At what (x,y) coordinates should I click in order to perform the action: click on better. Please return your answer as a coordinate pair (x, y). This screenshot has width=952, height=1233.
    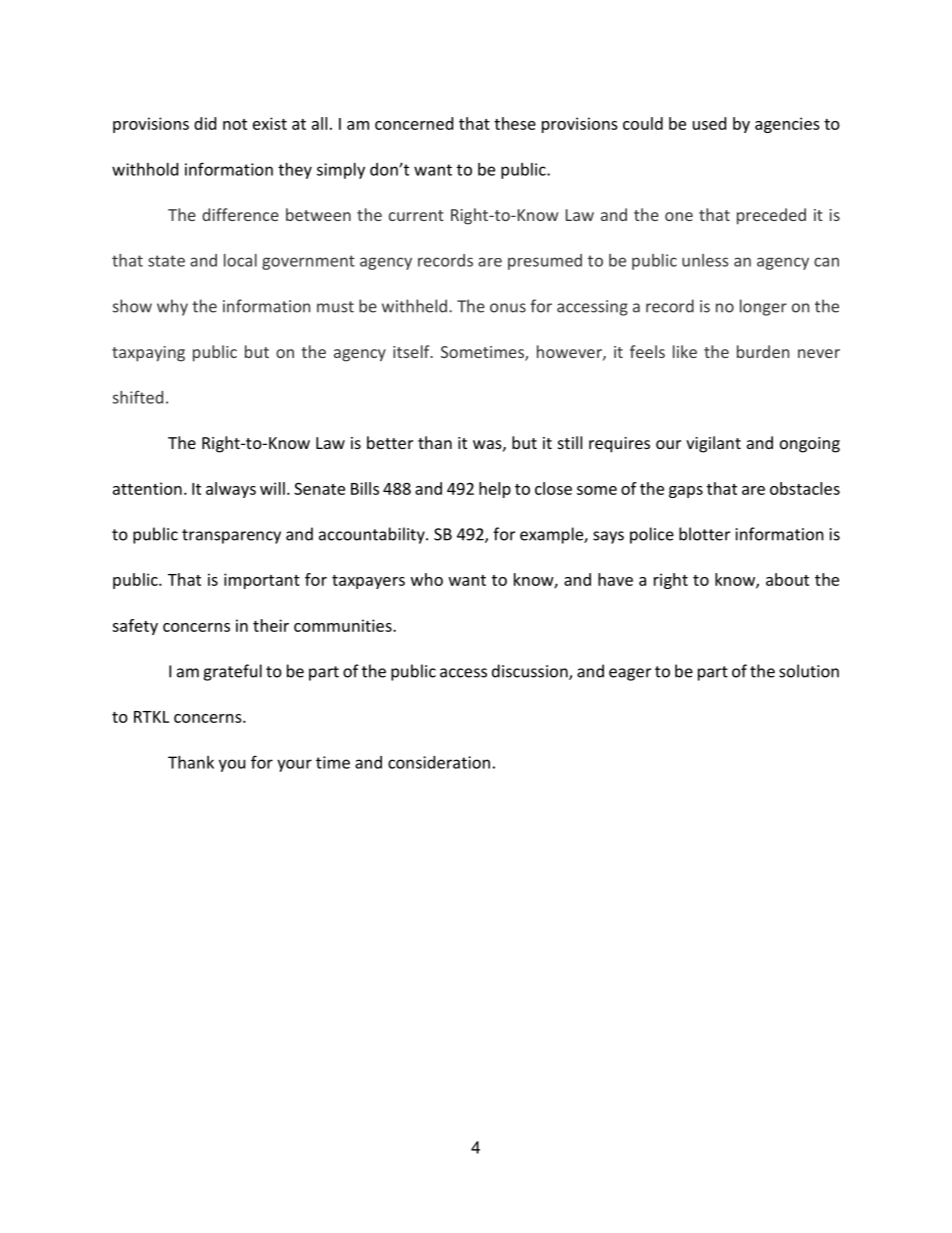
    Looking at the image, I should click on (390, 442).
